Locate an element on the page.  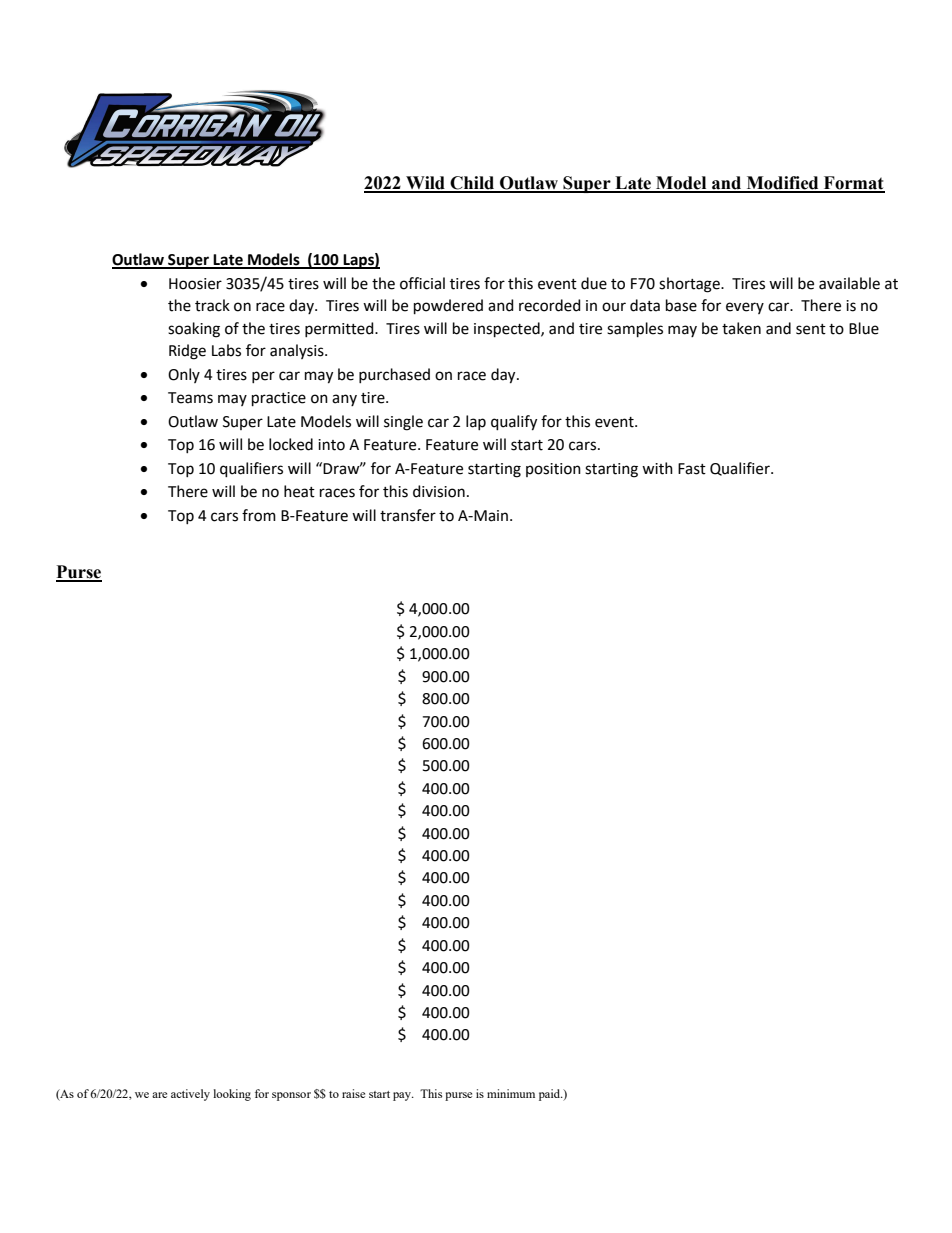
Hoosier is located at coordinates (195, 284).
